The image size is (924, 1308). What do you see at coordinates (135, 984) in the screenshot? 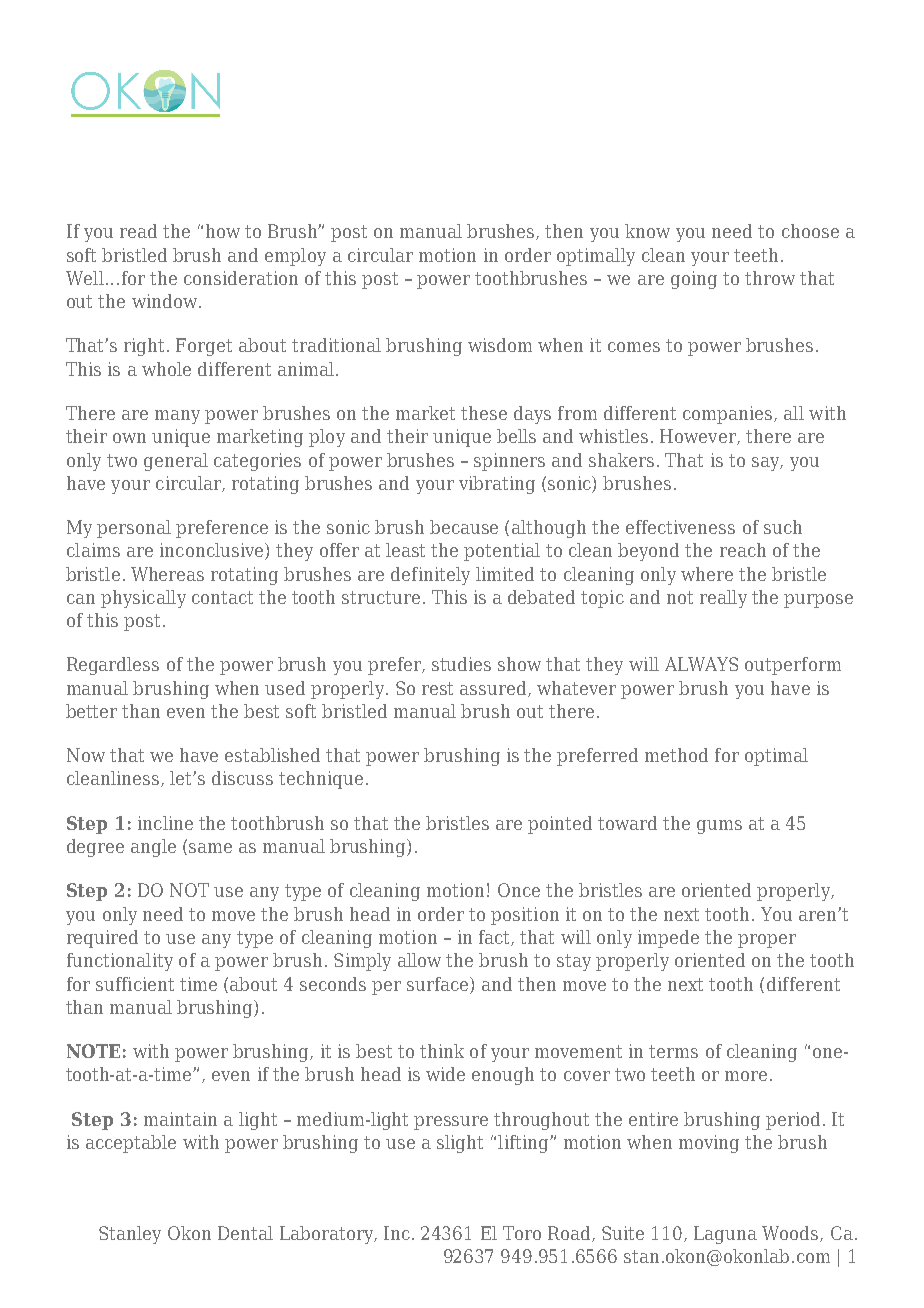
I see `sufficient` at bounding box center [135, 984].
